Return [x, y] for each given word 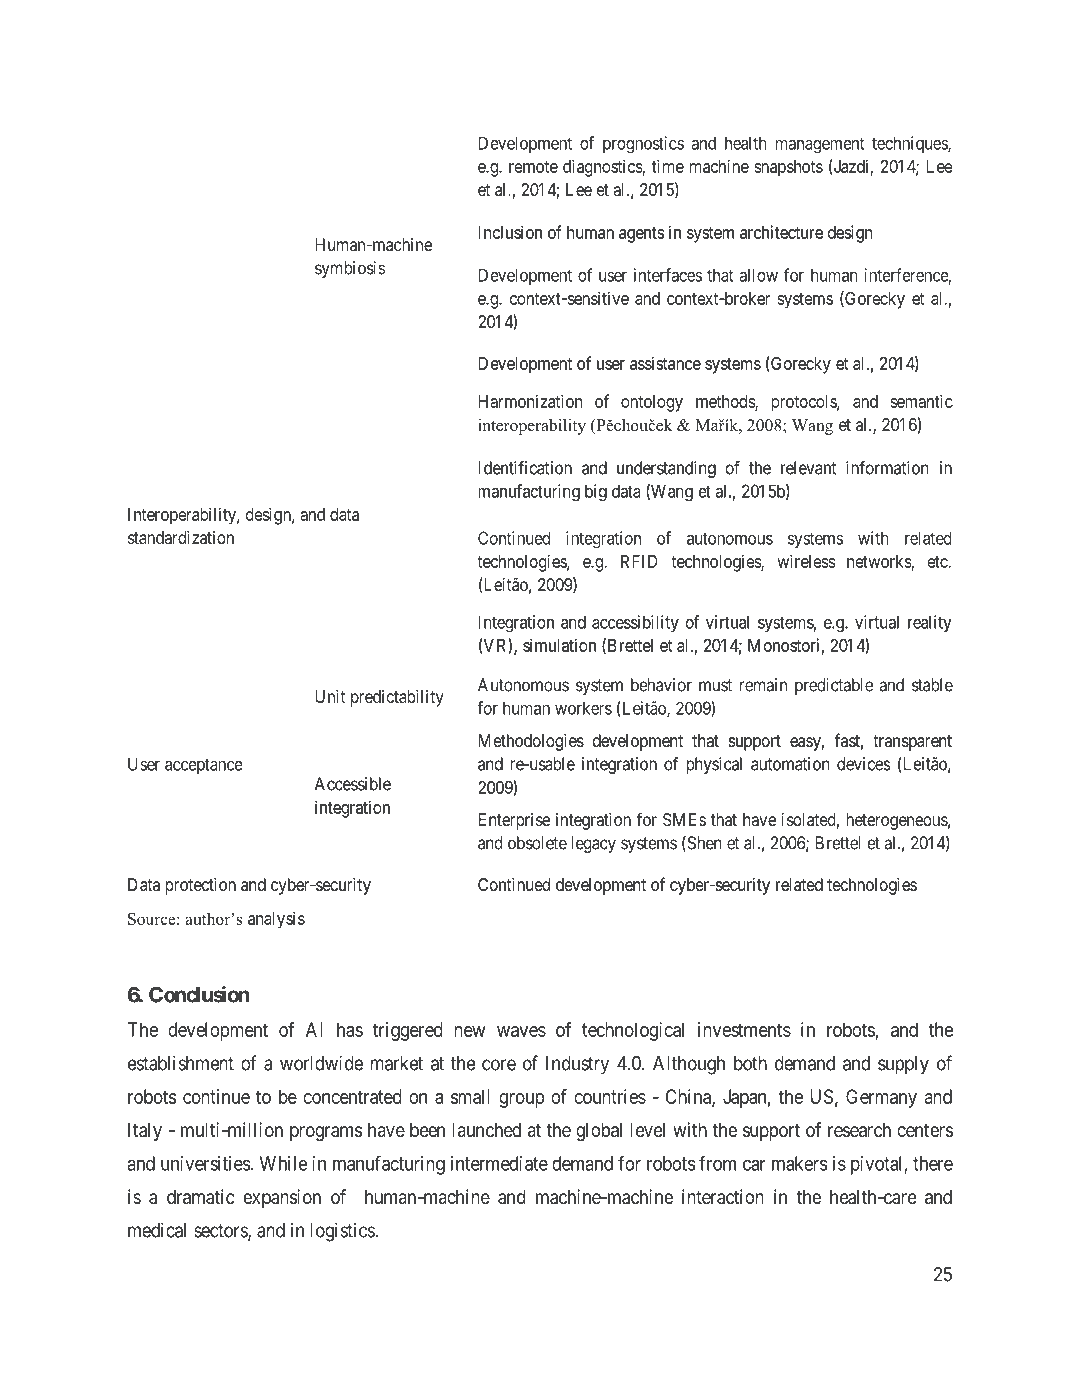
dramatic [201, 1197]
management [820, 145]
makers [800, 1163]
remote [533, 167]
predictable [834, 686]
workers [583, 708]
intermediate [499, 1163]
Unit [330, 696]
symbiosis [350, 269]
